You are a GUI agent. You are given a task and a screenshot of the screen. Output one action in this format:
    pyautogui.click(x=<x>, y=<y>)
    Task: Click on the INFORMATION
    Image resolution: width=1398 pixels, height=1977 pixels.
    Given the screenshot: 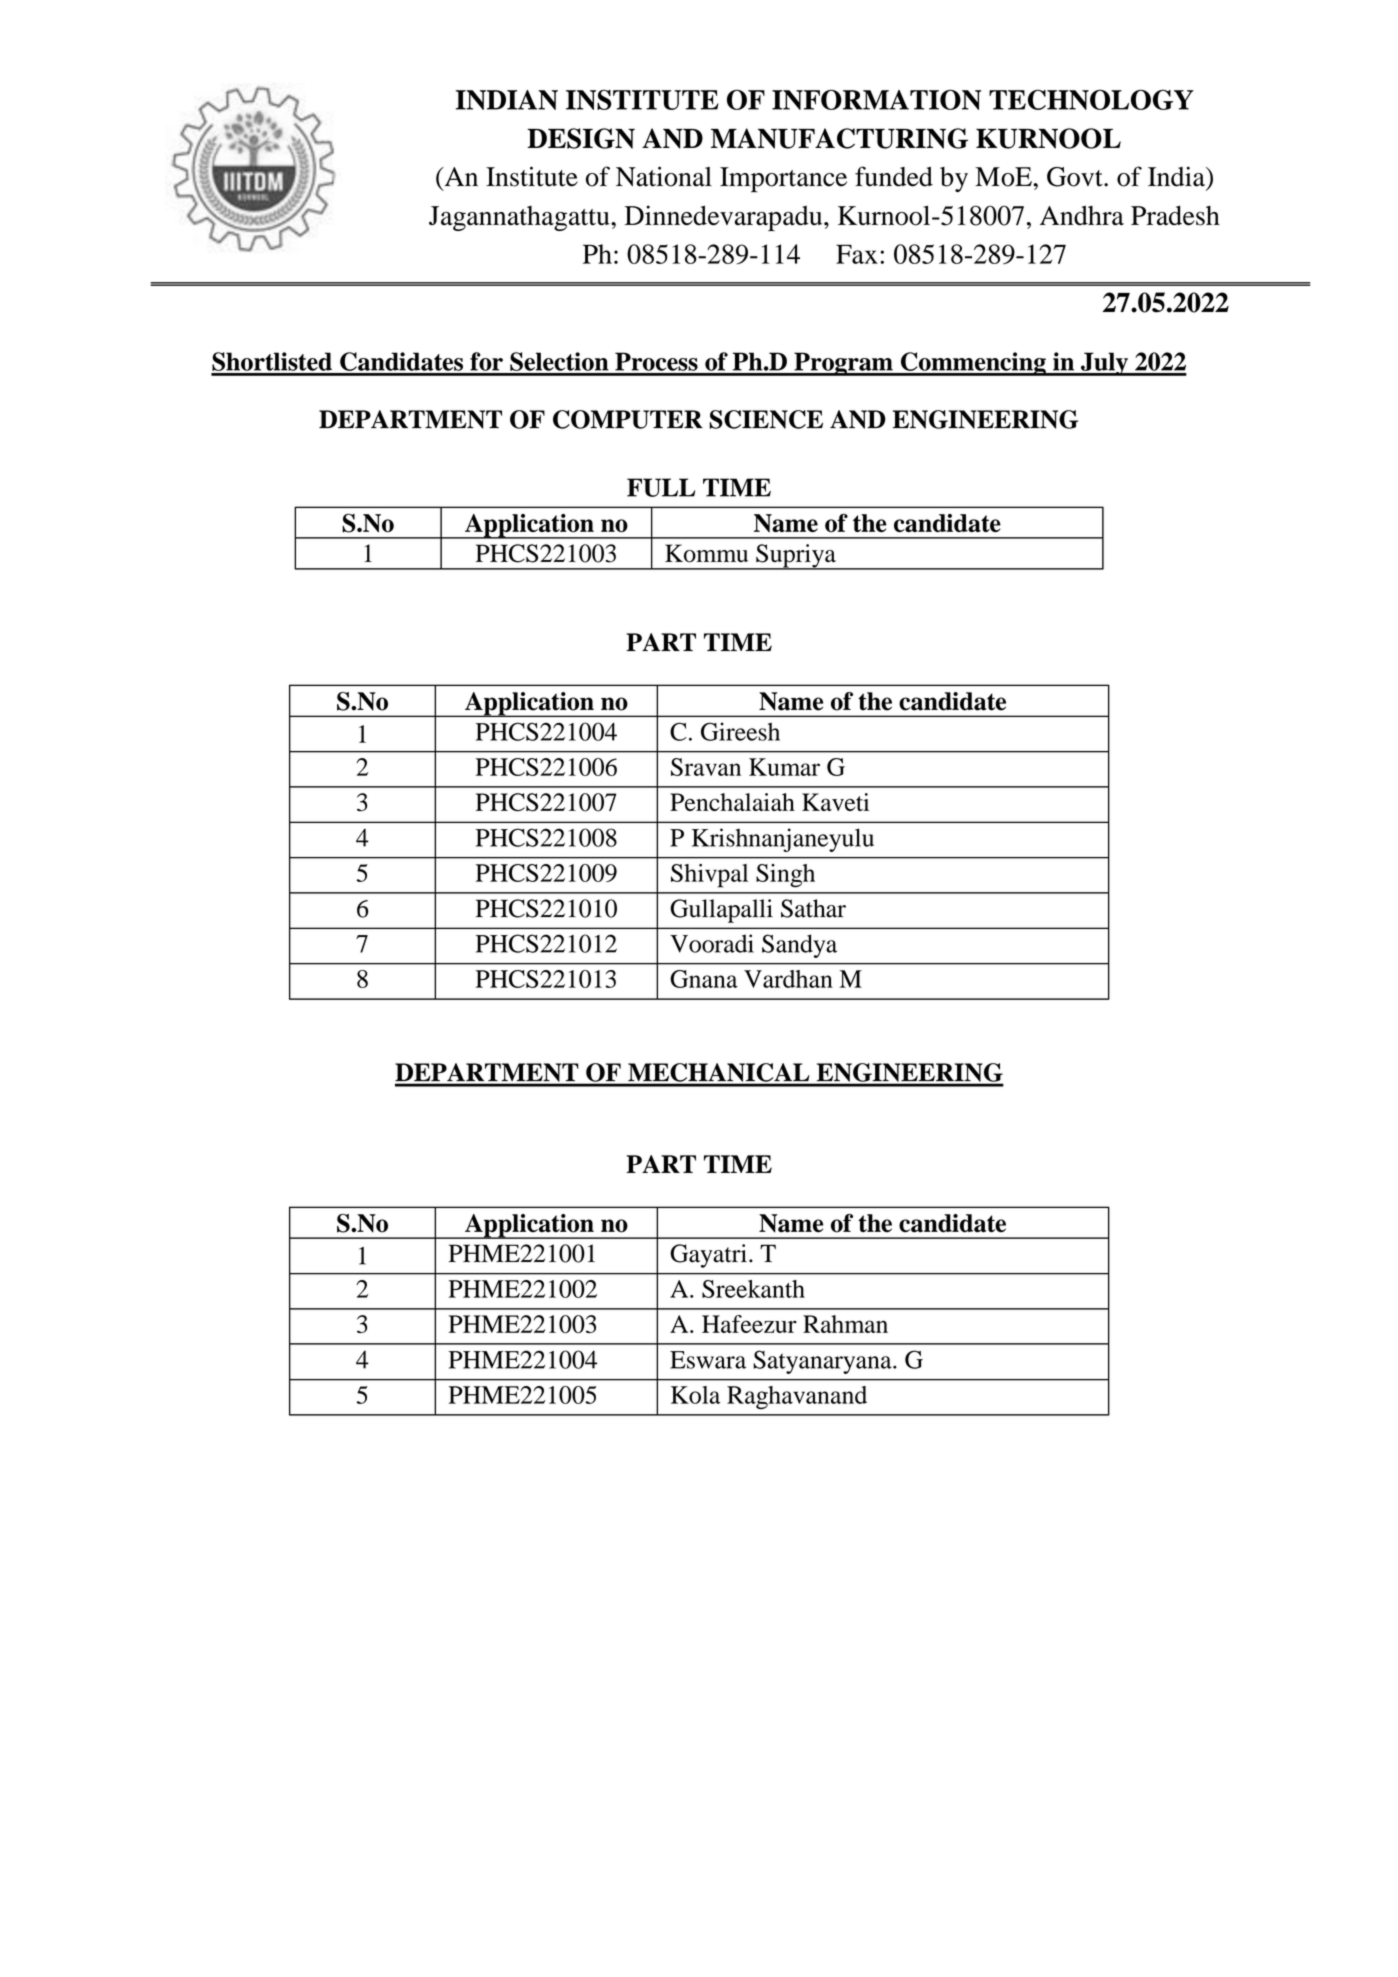 What is the action you would take?
    pyautogui.click(x=876, y=99)
